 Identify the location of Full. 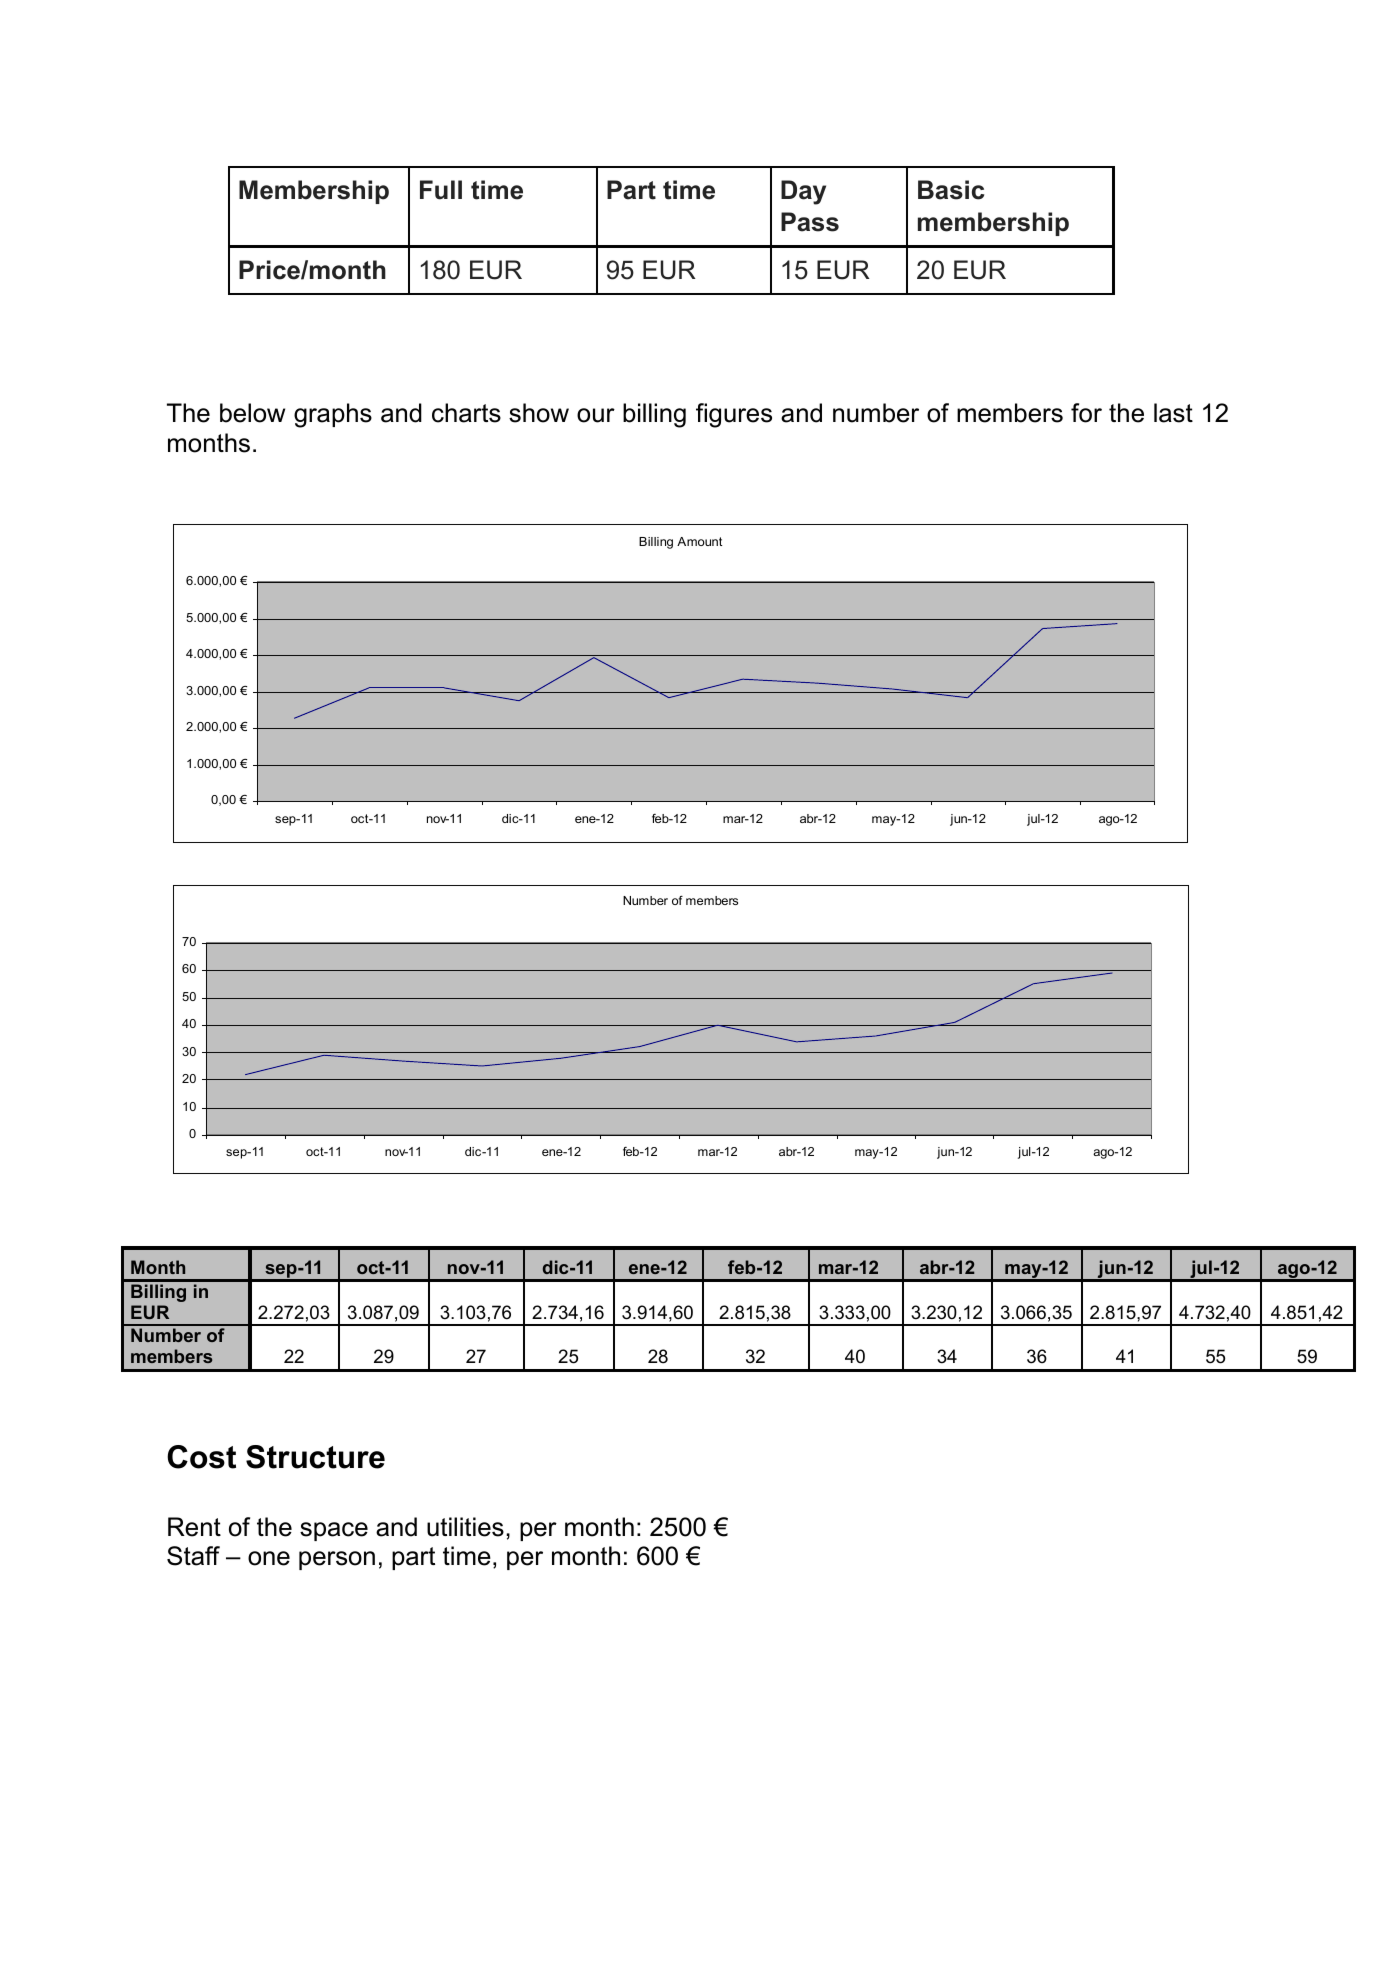
(441, 190).
